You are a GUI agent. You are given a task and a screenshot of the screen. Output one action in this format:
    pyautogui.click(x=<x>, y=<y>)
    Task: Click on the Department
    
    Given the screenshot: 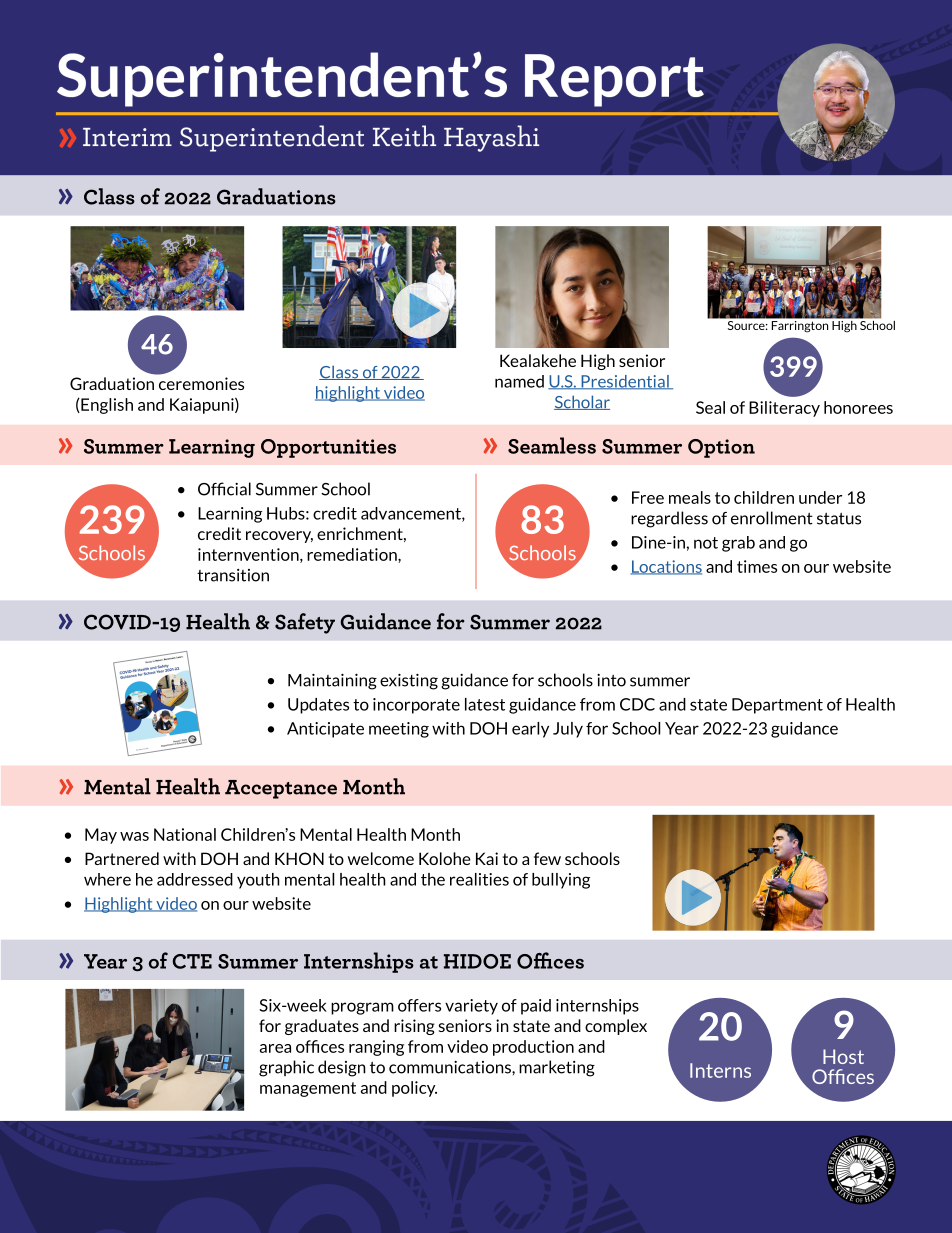 What is the action you would take?
    pyautogui.click(x=777, y=706)
